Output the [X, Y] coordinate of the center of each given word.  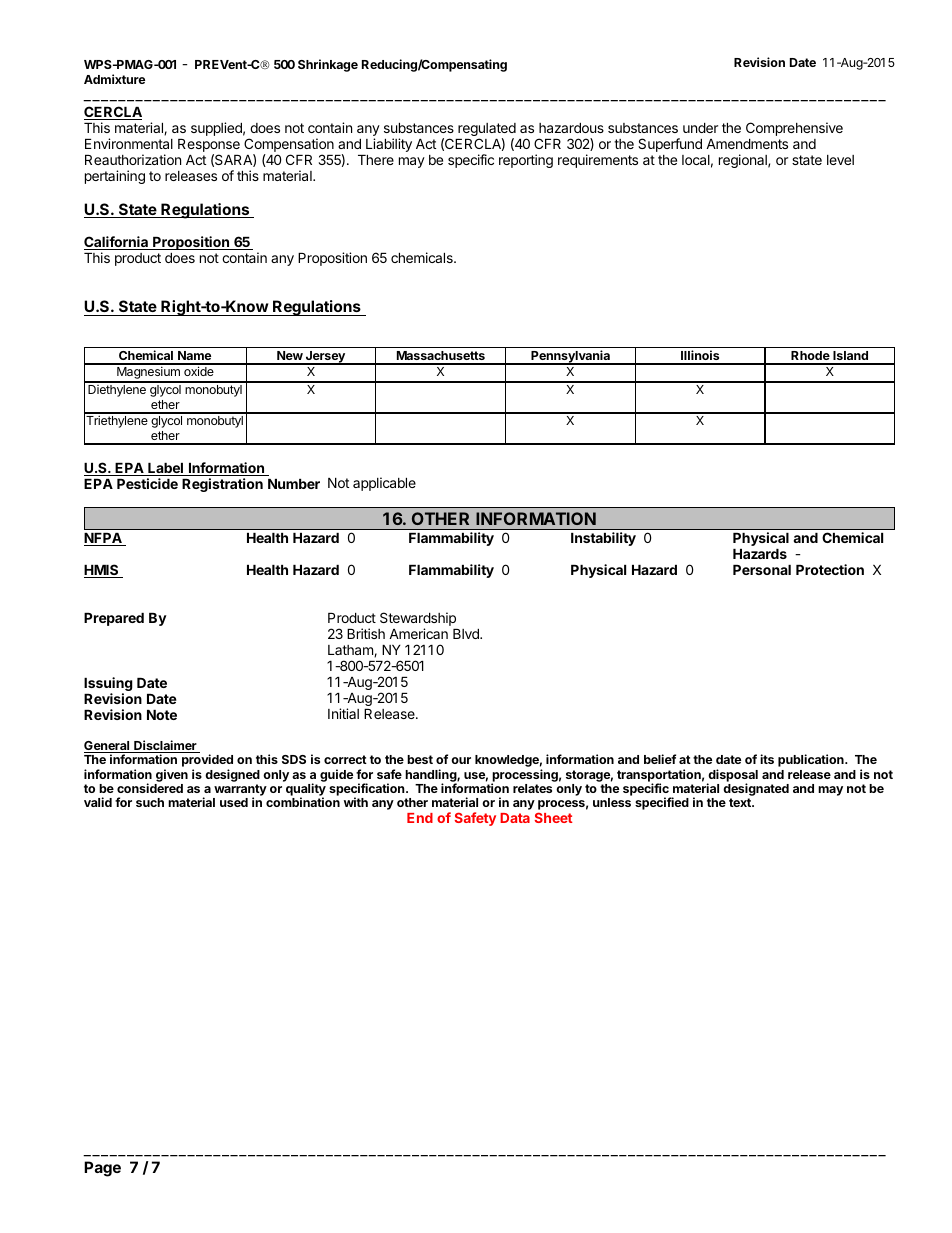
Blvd [467, 634]
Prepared [114, 619]
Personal [762, 570]
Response [209, 147]
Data [515, 818]
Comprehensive [794, 129]
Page [102, 1169]
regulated [487, 131]
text [741, 802]
